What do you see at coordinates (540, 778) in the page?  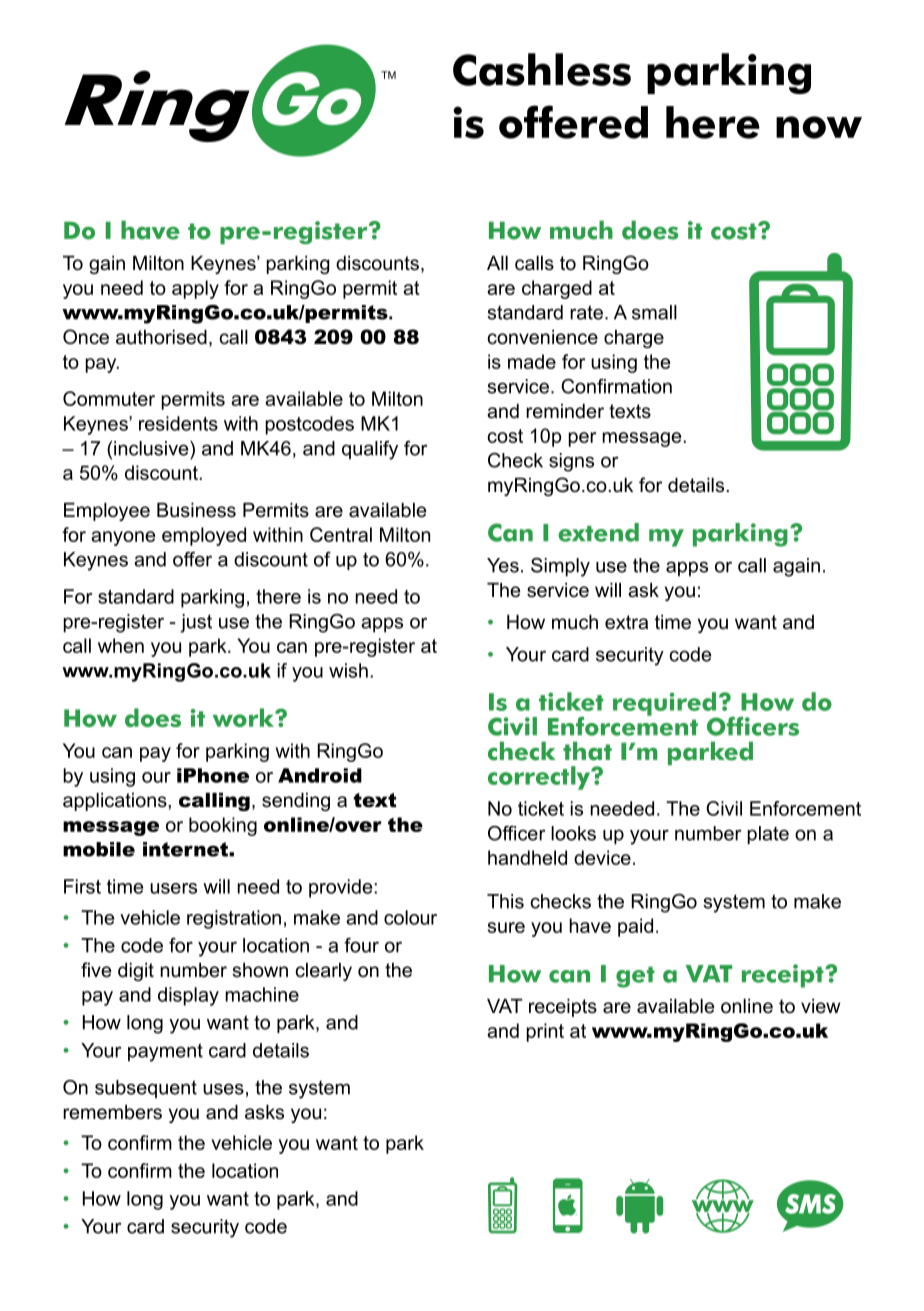 I see `correctly` at bounding box center [540, 778].
